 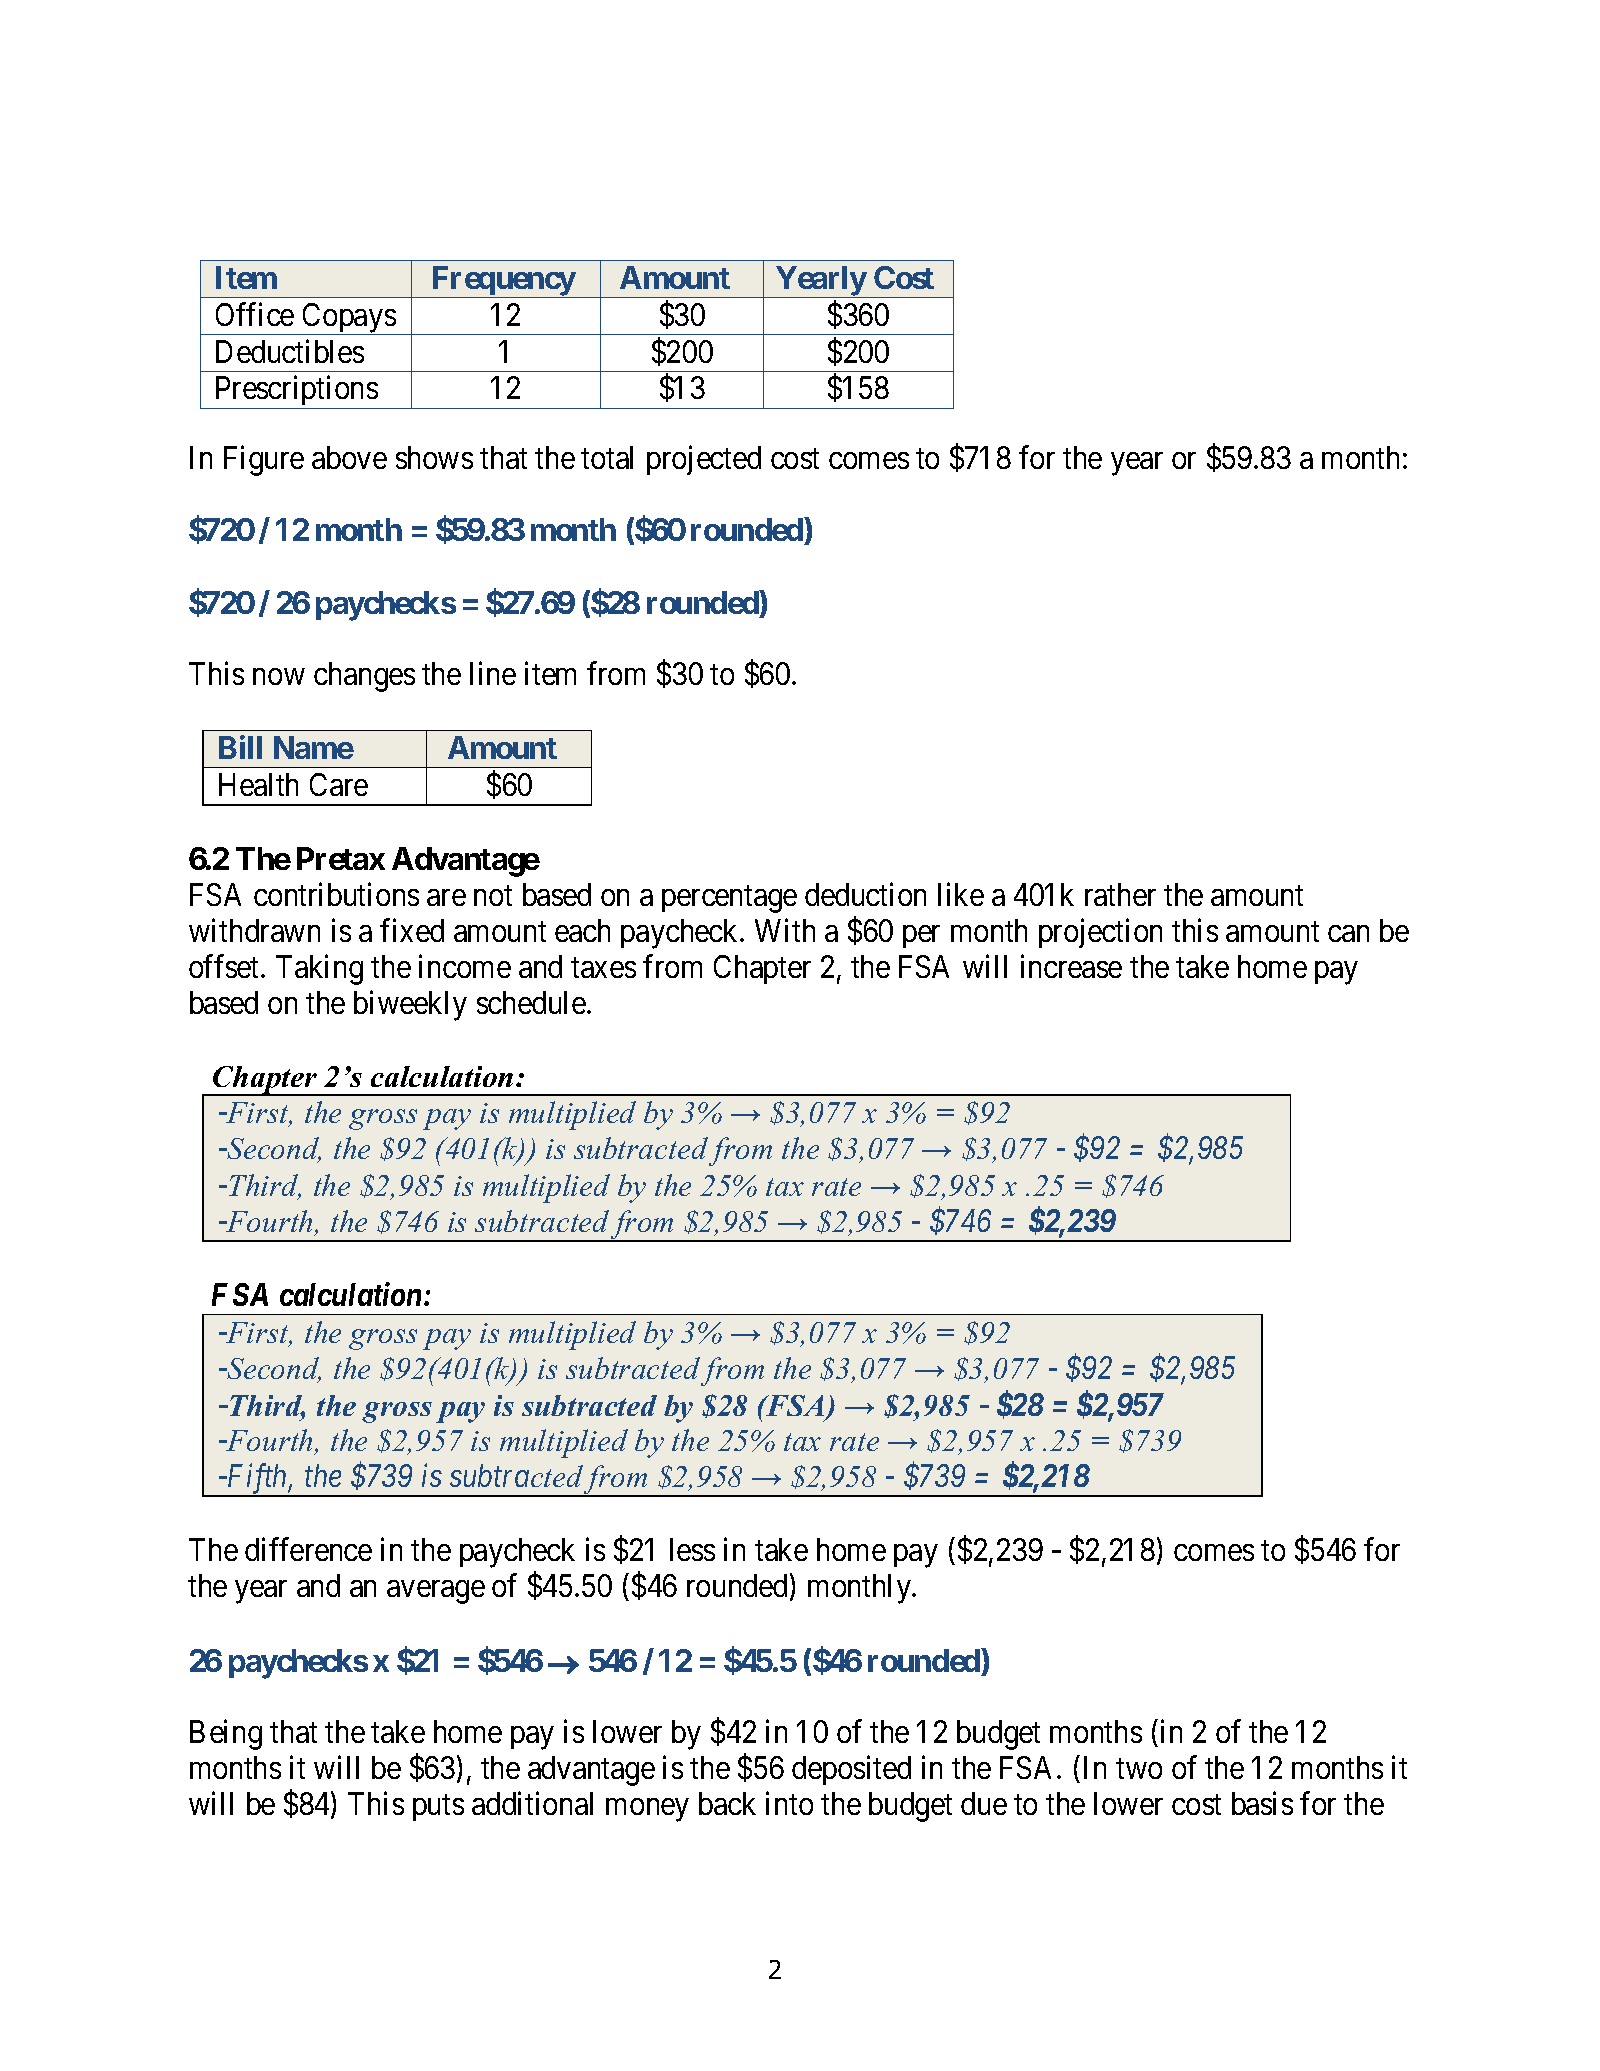 What do you see at coordinates (1139, 1769) in the screenshot?
I see `two` at bounding box center [1139, 1769].
